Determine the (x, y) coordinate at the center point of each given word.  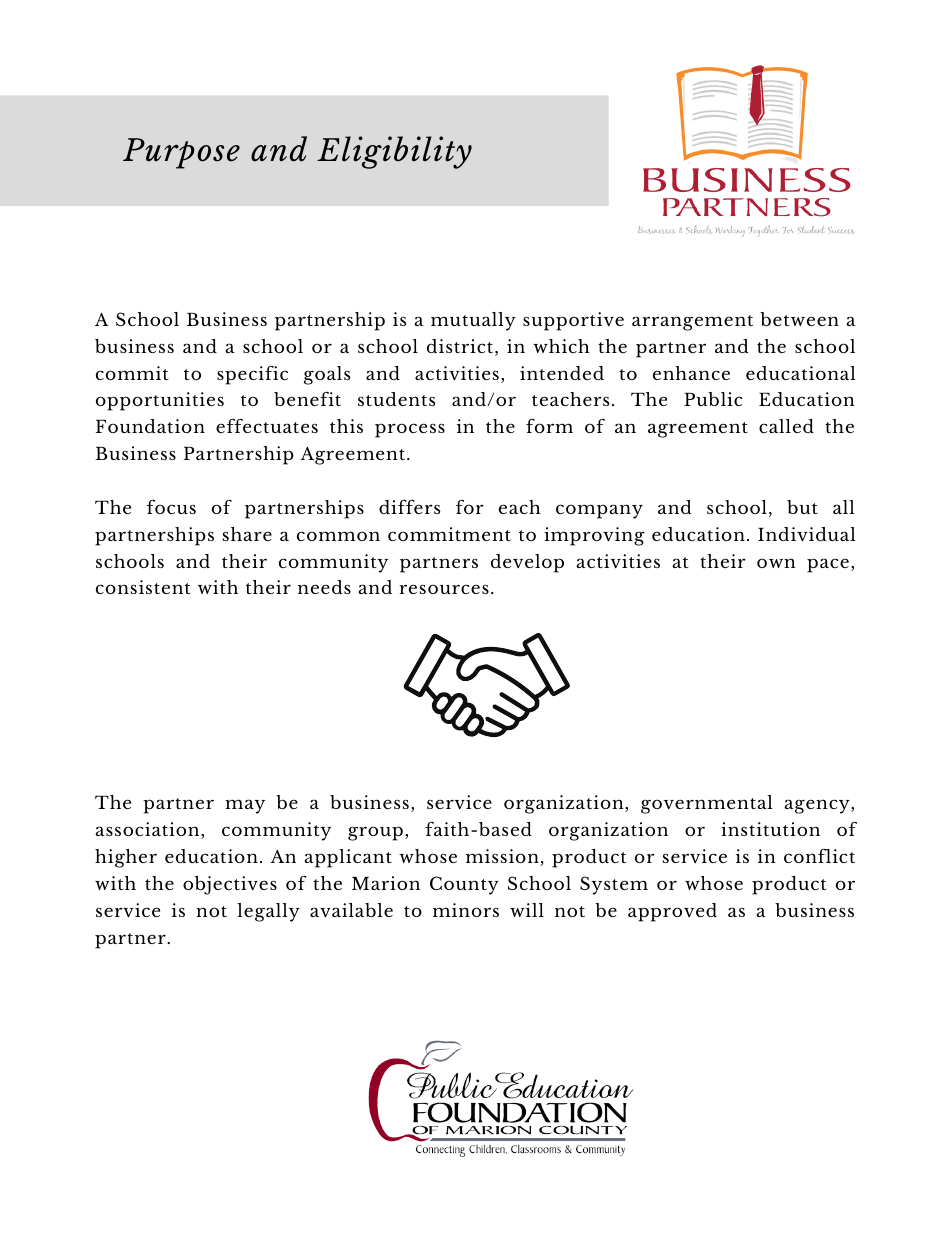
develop (527, 563)
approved (672, 912)
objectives (230, 885)
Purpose (181, 153)
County (464, 885)
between (799, 319)
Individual (807, 534)
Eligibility (394, 152)
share (247, 534)
